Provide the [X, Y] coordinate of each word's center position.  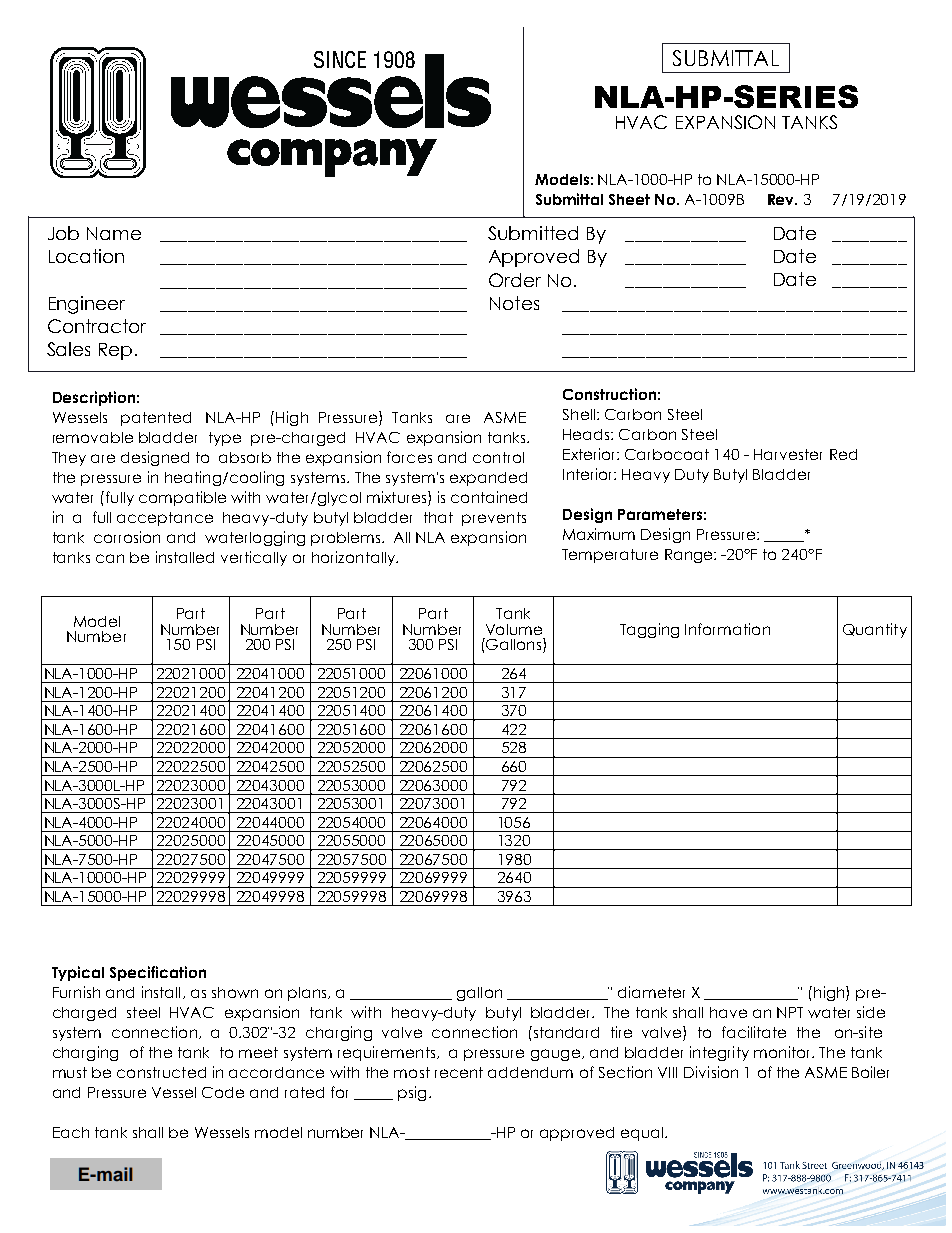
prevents [494, 519]
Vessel [174, 1092]
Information [727, 629]
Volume [514, 629]
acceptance [165, 519]
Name [114, 233]
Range [690, 556]
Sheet [629, 199]
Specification [158, 973]
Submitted [533, 233]
